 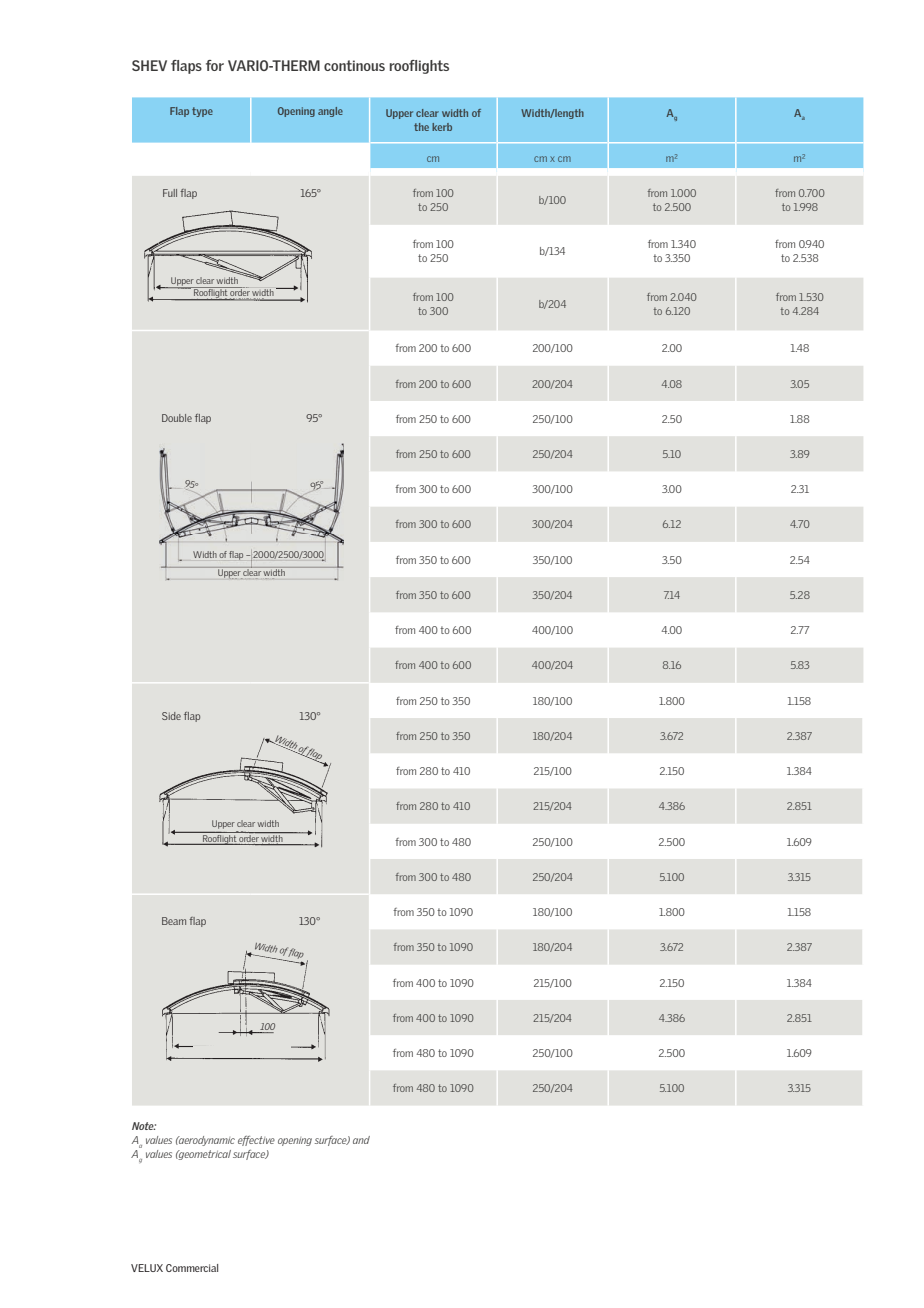 What do you see at coordinates (330, 112) in the image?
I see `angle` at bounding box center [330, 112].
